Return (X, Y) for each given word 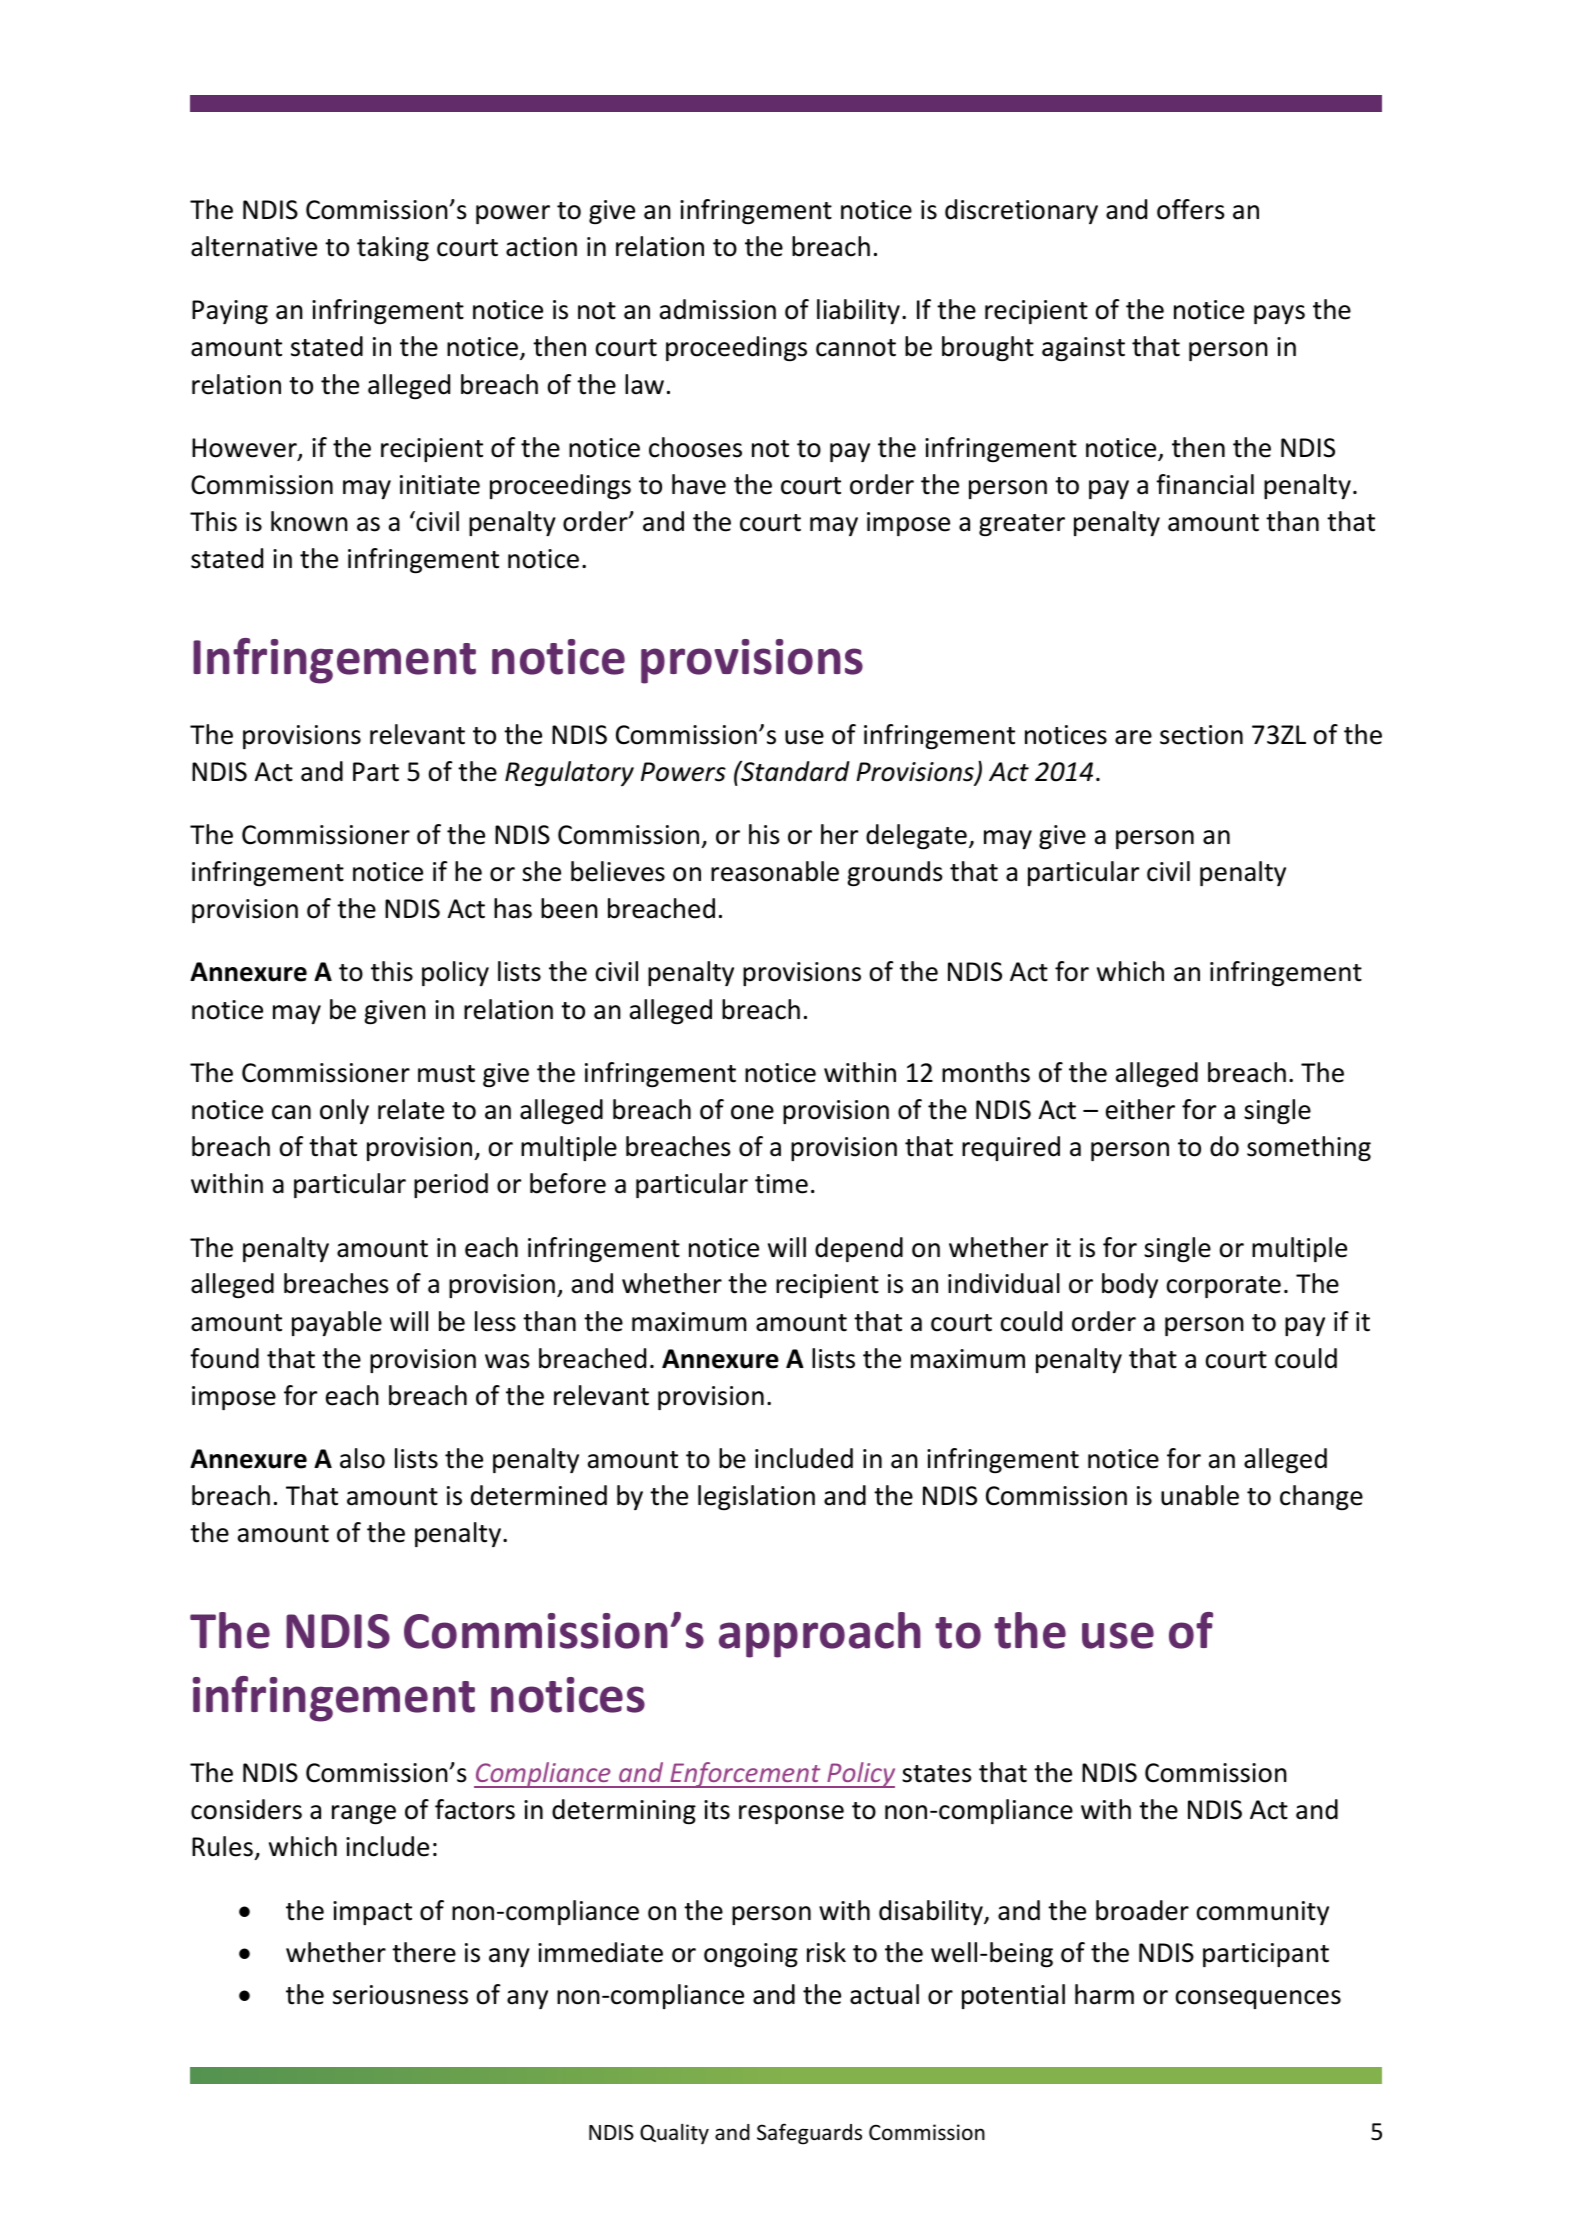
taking (393, 248)
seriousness (400, 1995)
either (1140, 1109)
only (344, 1111)
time (781, 1184)
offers (1191, 209)
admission (718, 309)
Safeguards (809, 2134)
